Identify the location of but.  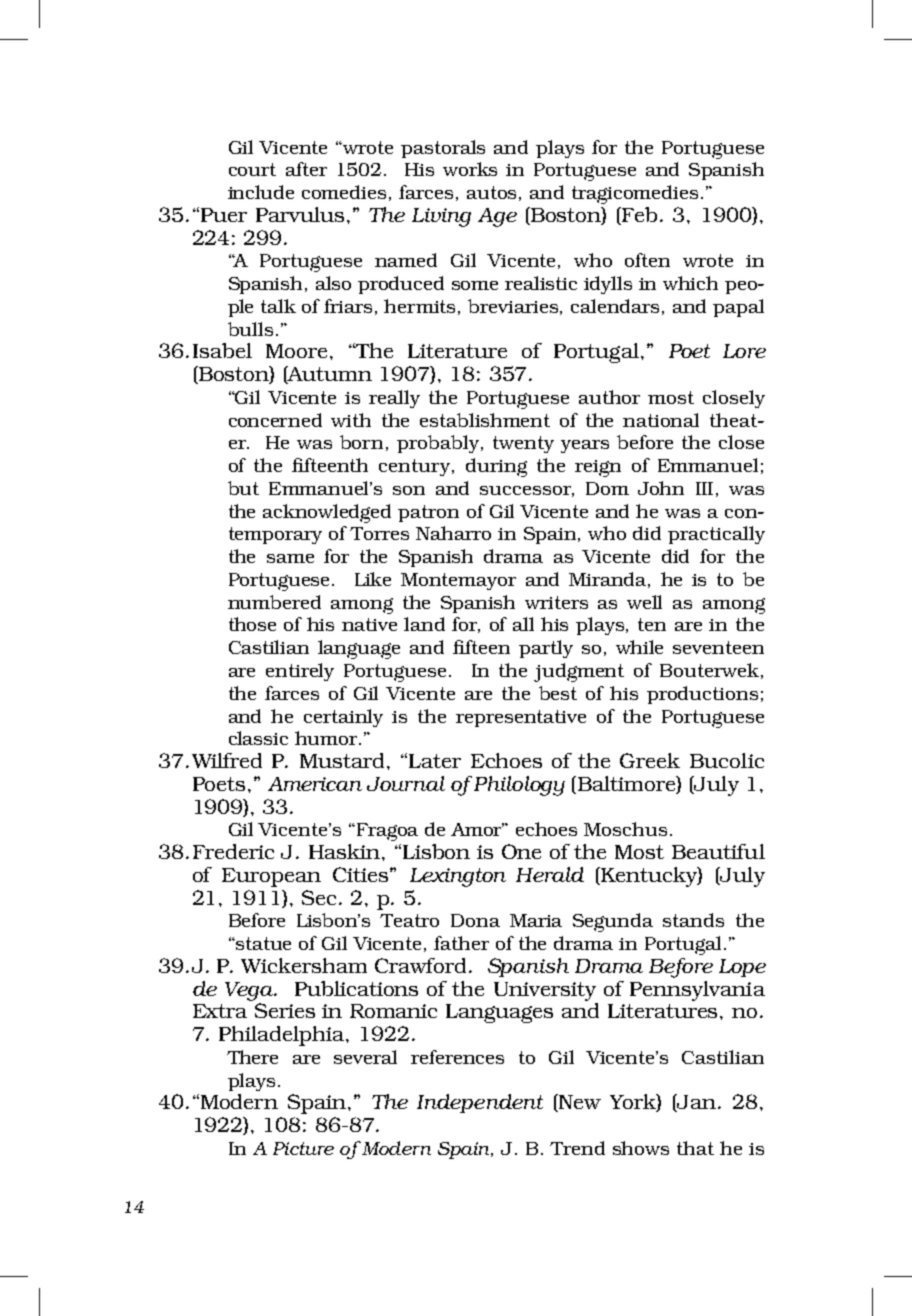
(243, 488).
